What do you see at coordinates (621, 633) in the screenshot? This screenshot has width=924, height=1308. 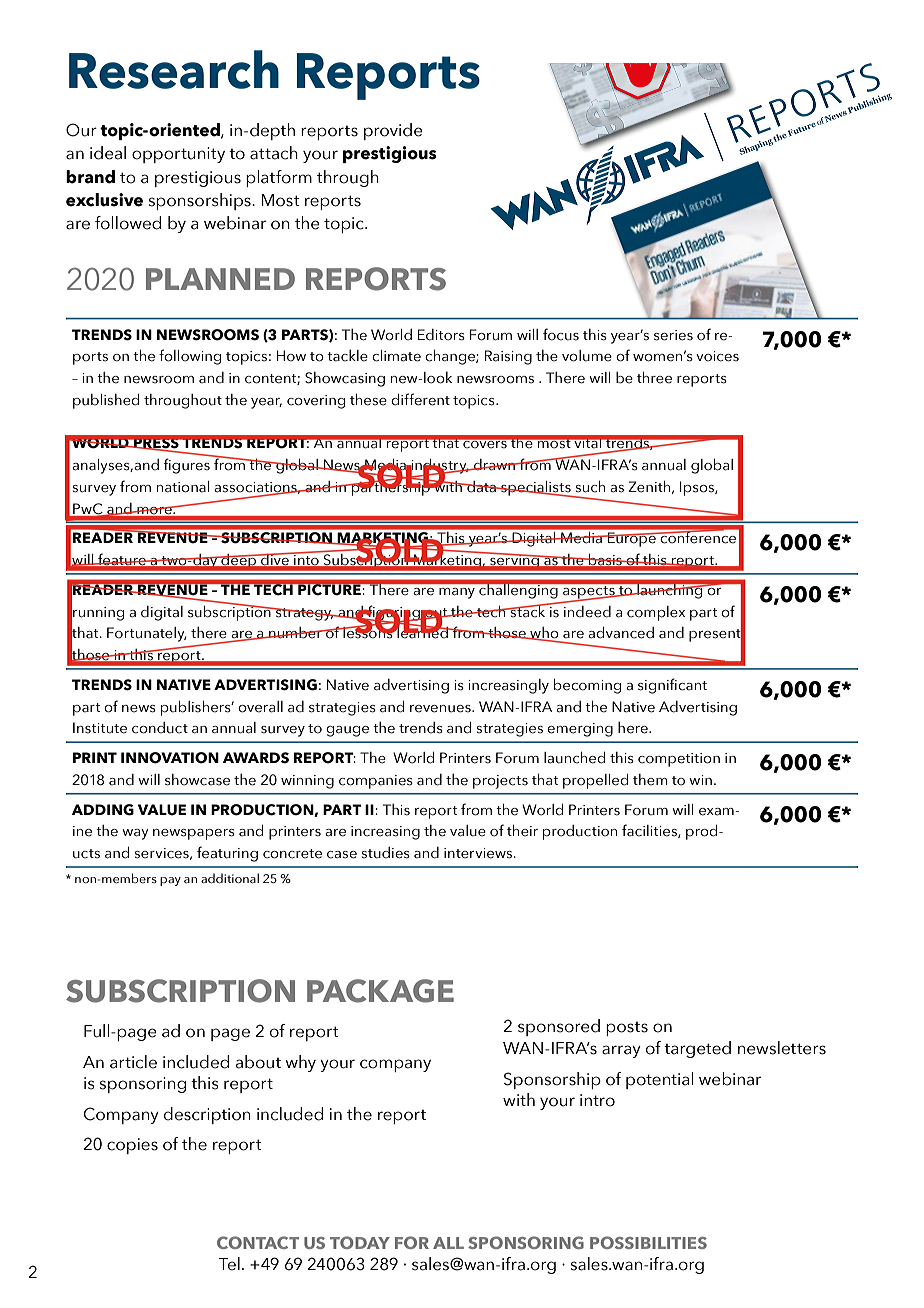 I see `advanced` at bounding box center [621, 633].
